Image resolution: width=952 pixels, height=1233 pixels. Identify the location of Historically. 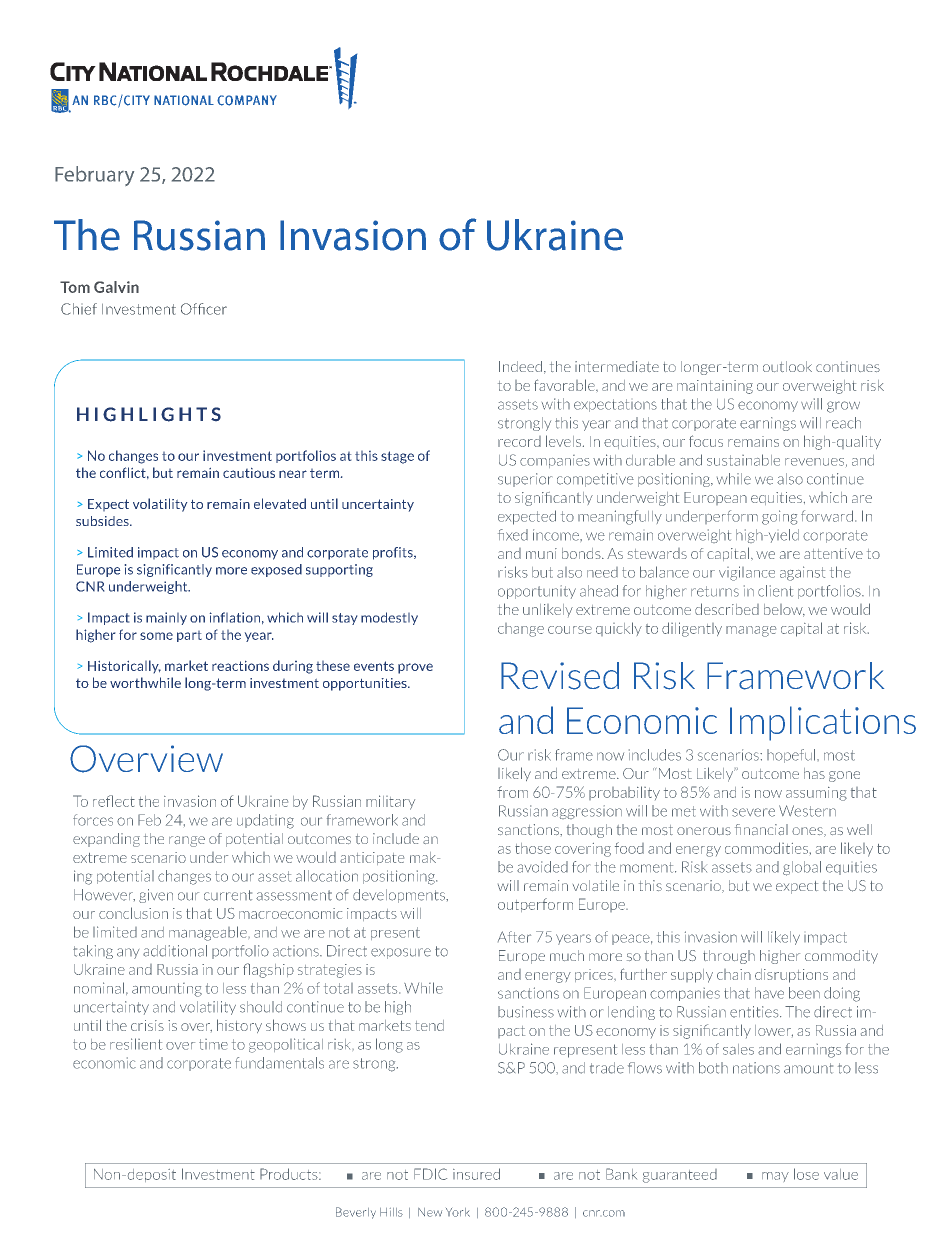
(124, 666).
